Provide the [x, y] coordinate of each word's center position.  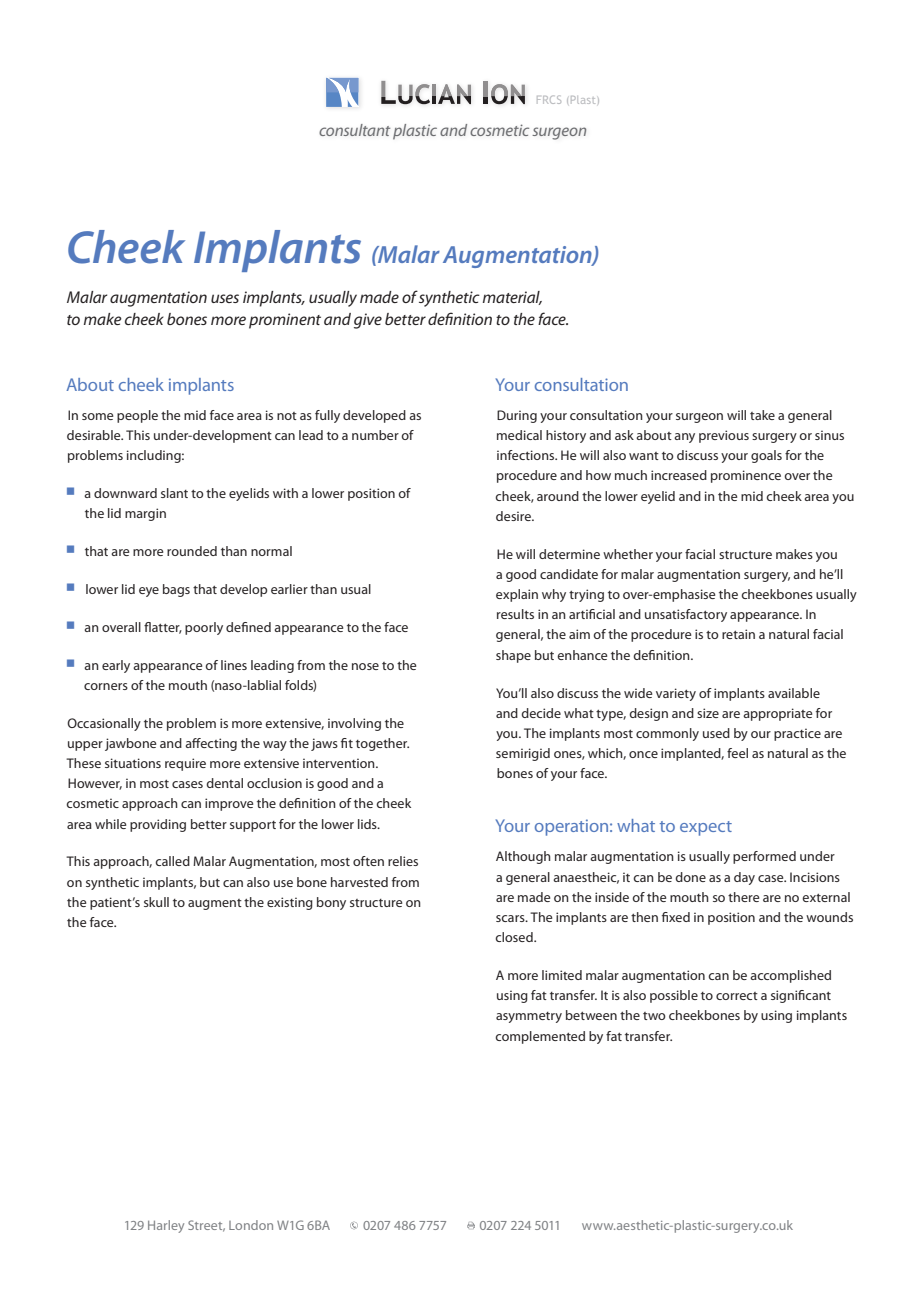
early [116, 666]
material [512, 298]
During [517, 416]
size [708, 713]
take [762, 415]
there [743, 897]
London [251, 1225]
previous [724, 436]
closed [515, 937]
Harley [166, 1226]
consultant [354, 130]
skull [156, 902]
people [137, 416]
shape [513, 656]
